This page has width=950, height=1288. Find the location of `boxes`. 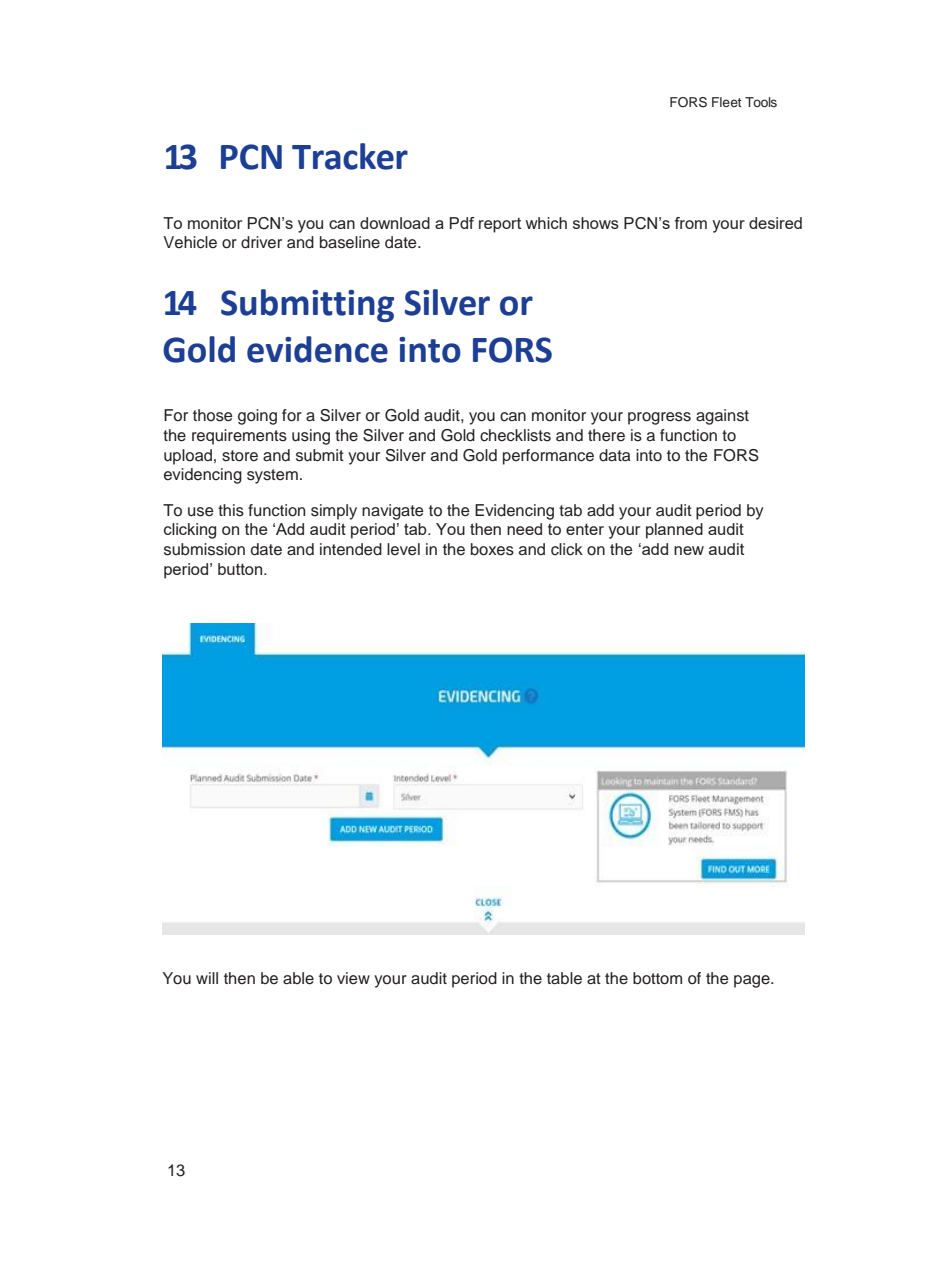

boxes is located at coordinates (492, 549).
